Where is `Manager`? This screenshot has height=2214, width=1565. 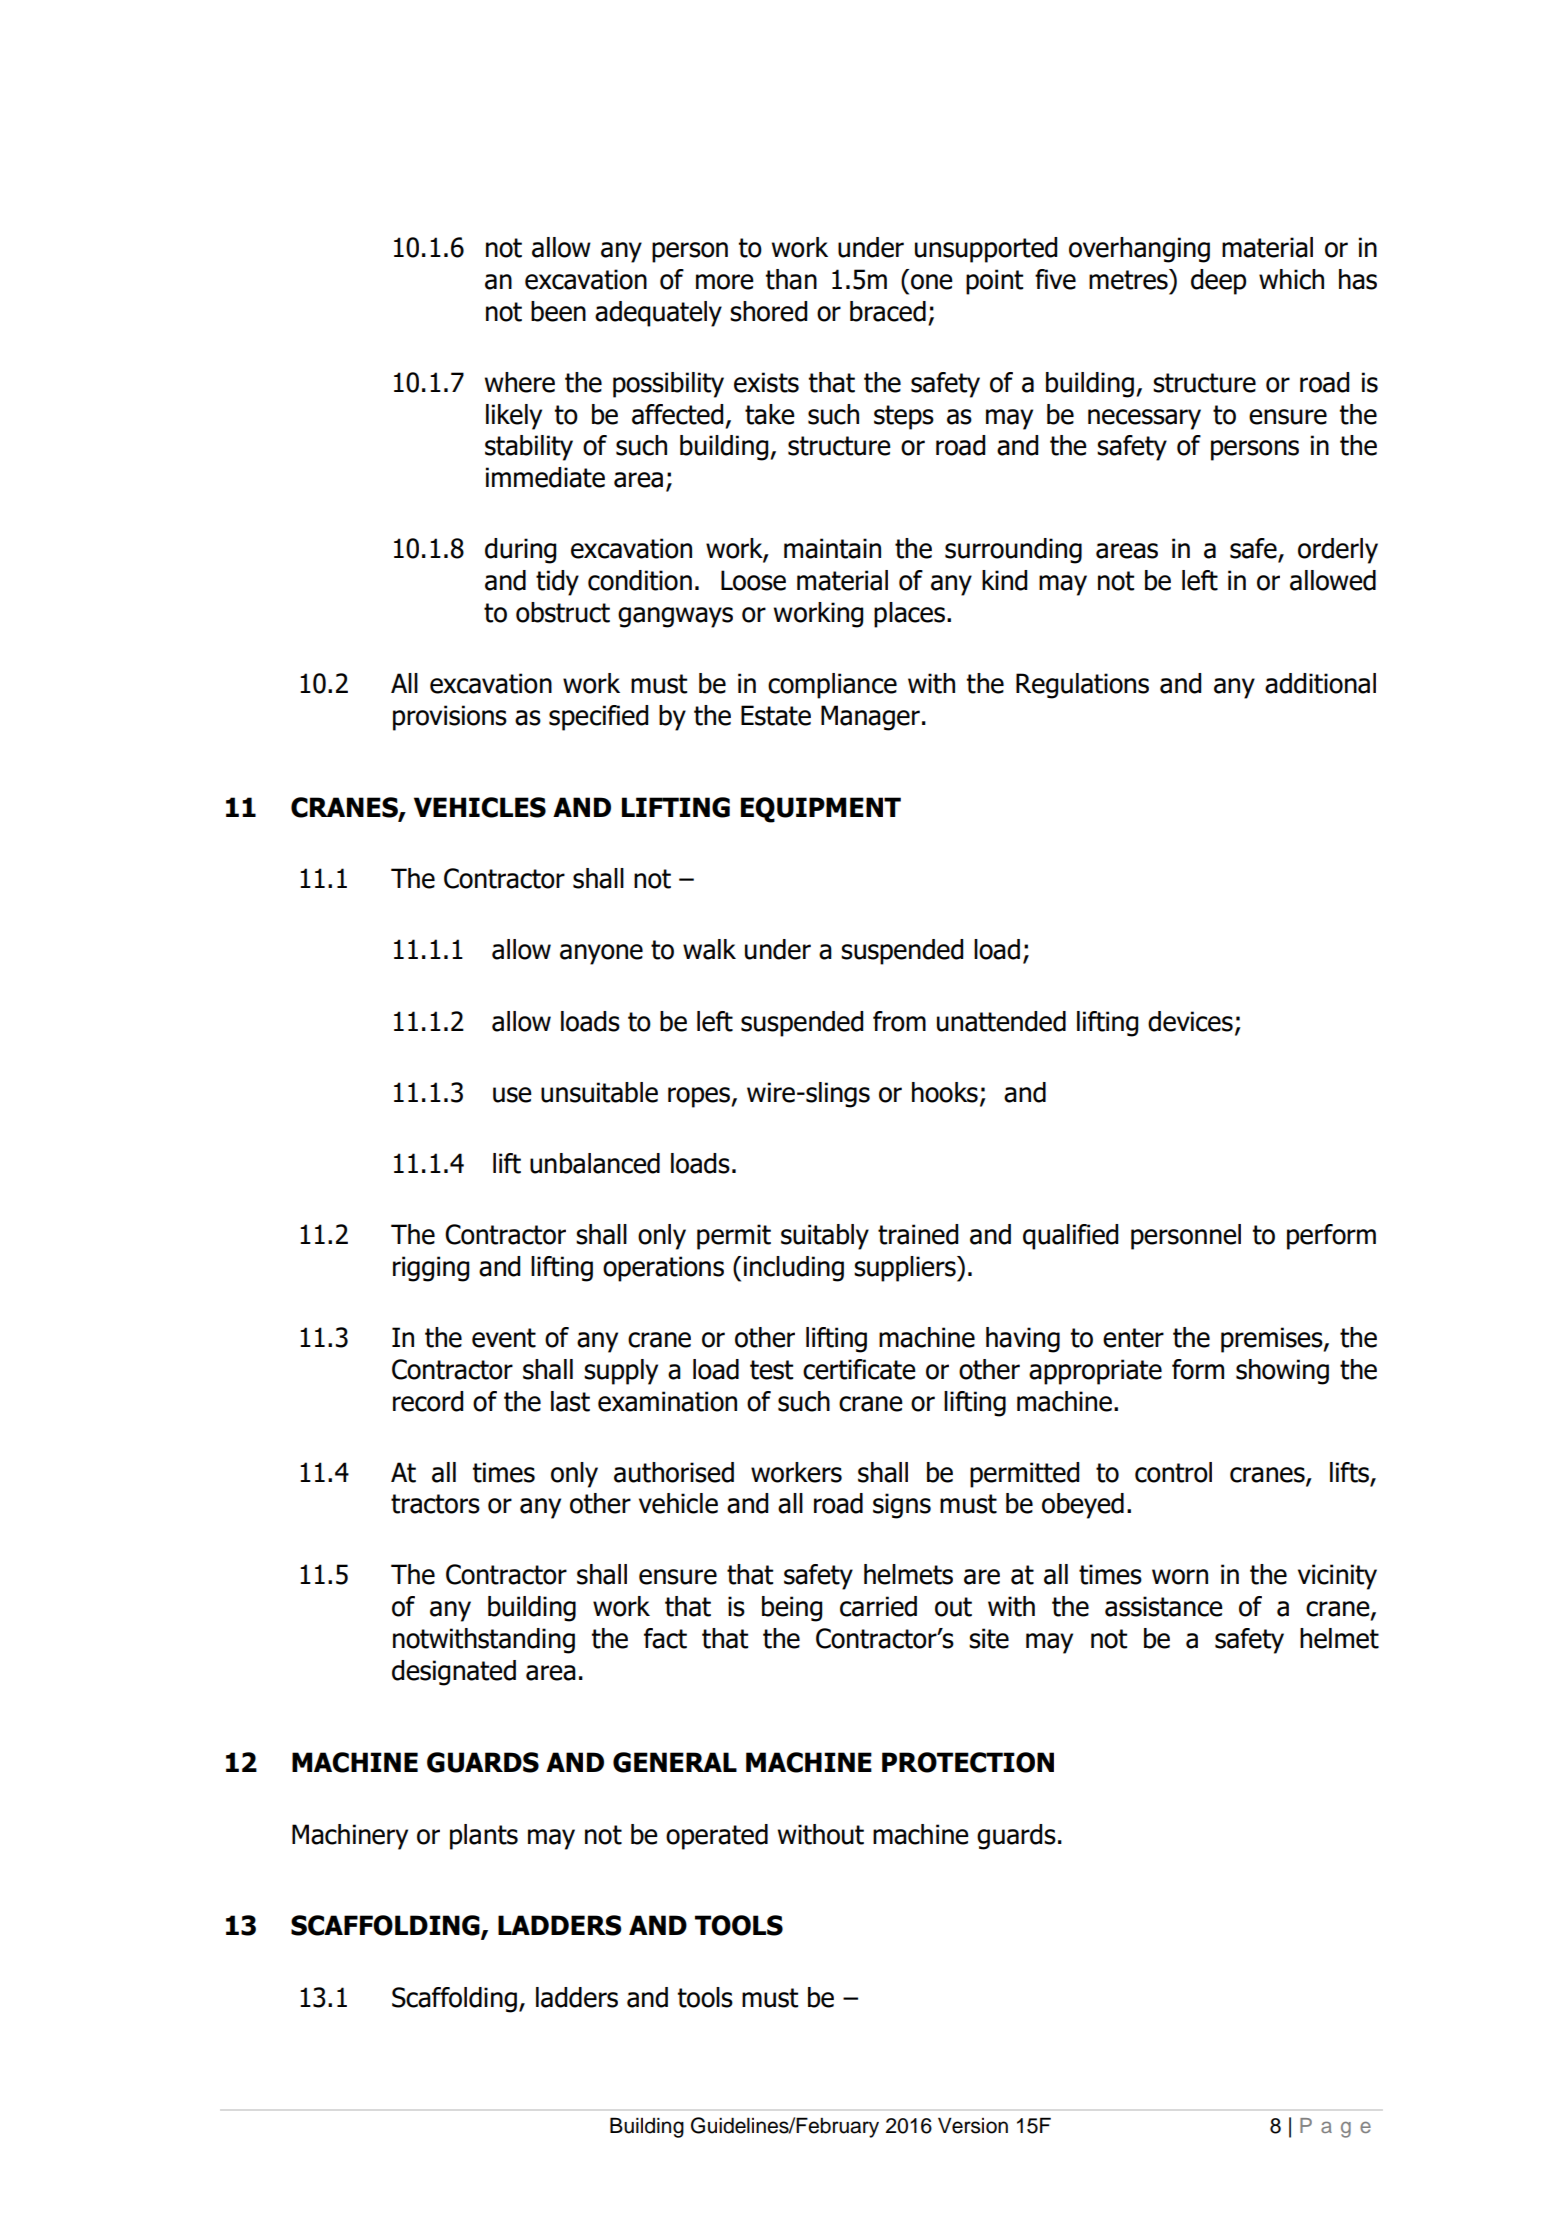 Manager is located at coordinates (870, 718).
